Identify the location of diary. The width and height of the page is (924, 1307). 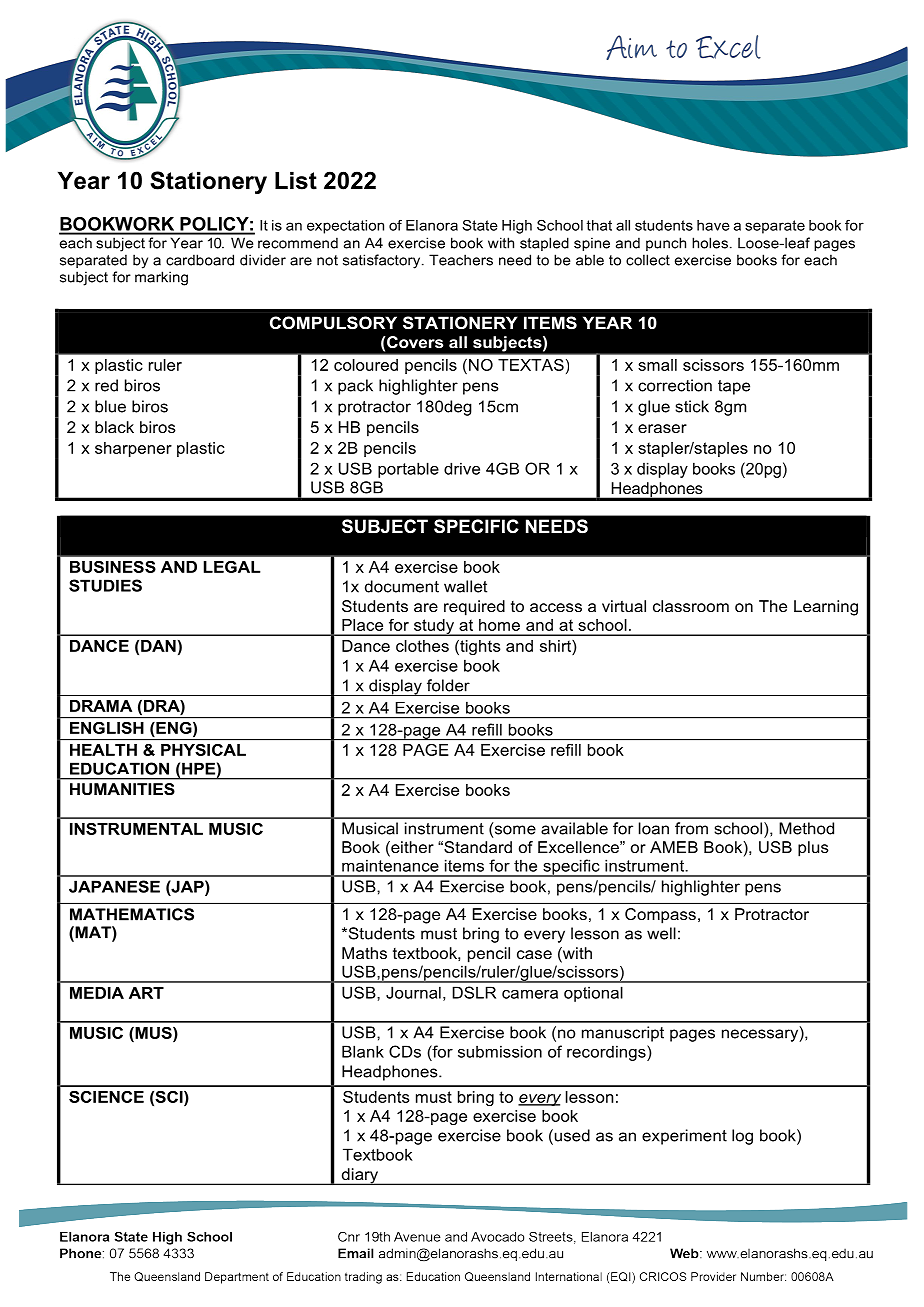
(359, 1176).
